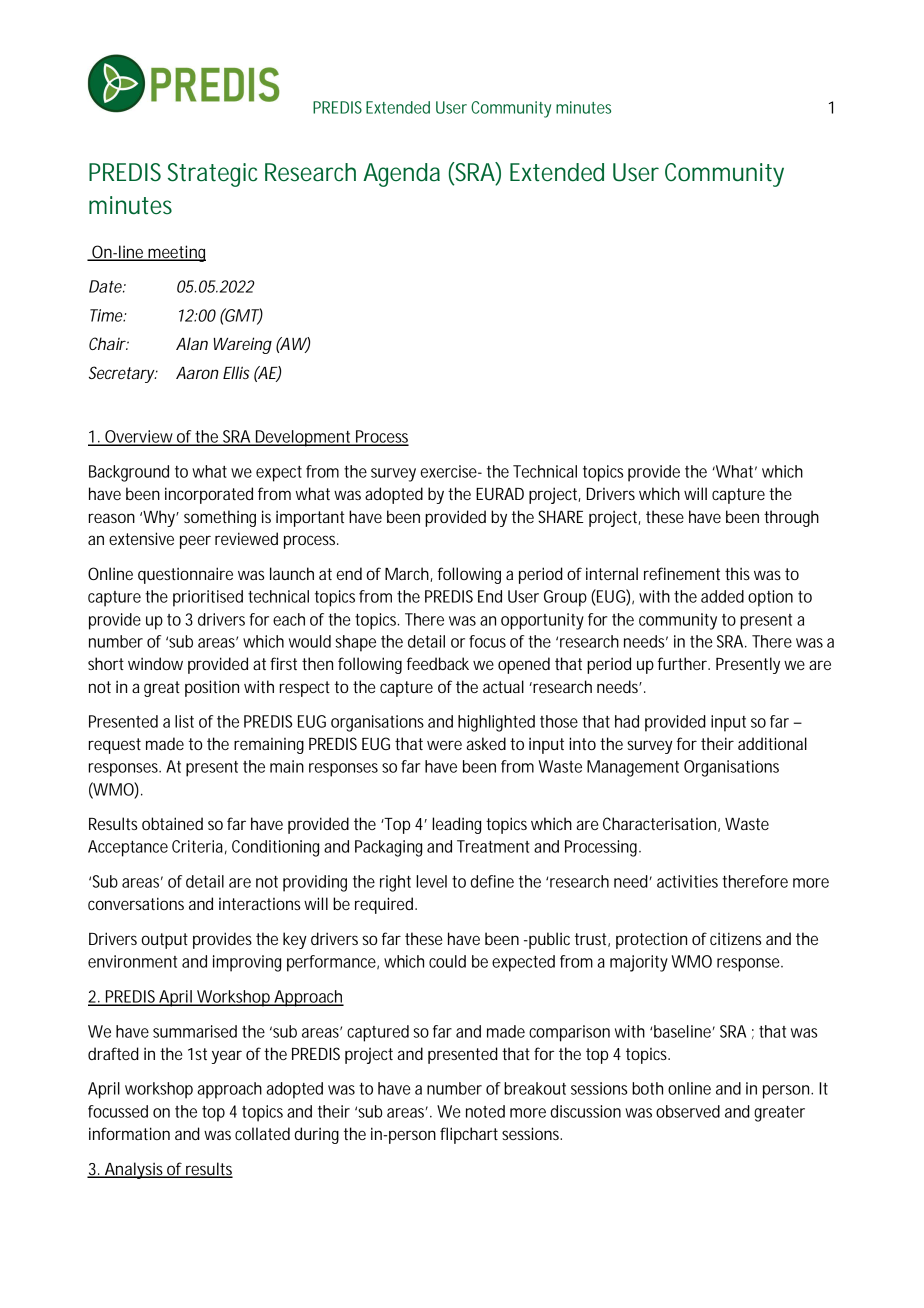 This page has width=924, height=1308. Describe the element at coordinates (213, 175) in the page. I see `Strategic` at that location.
